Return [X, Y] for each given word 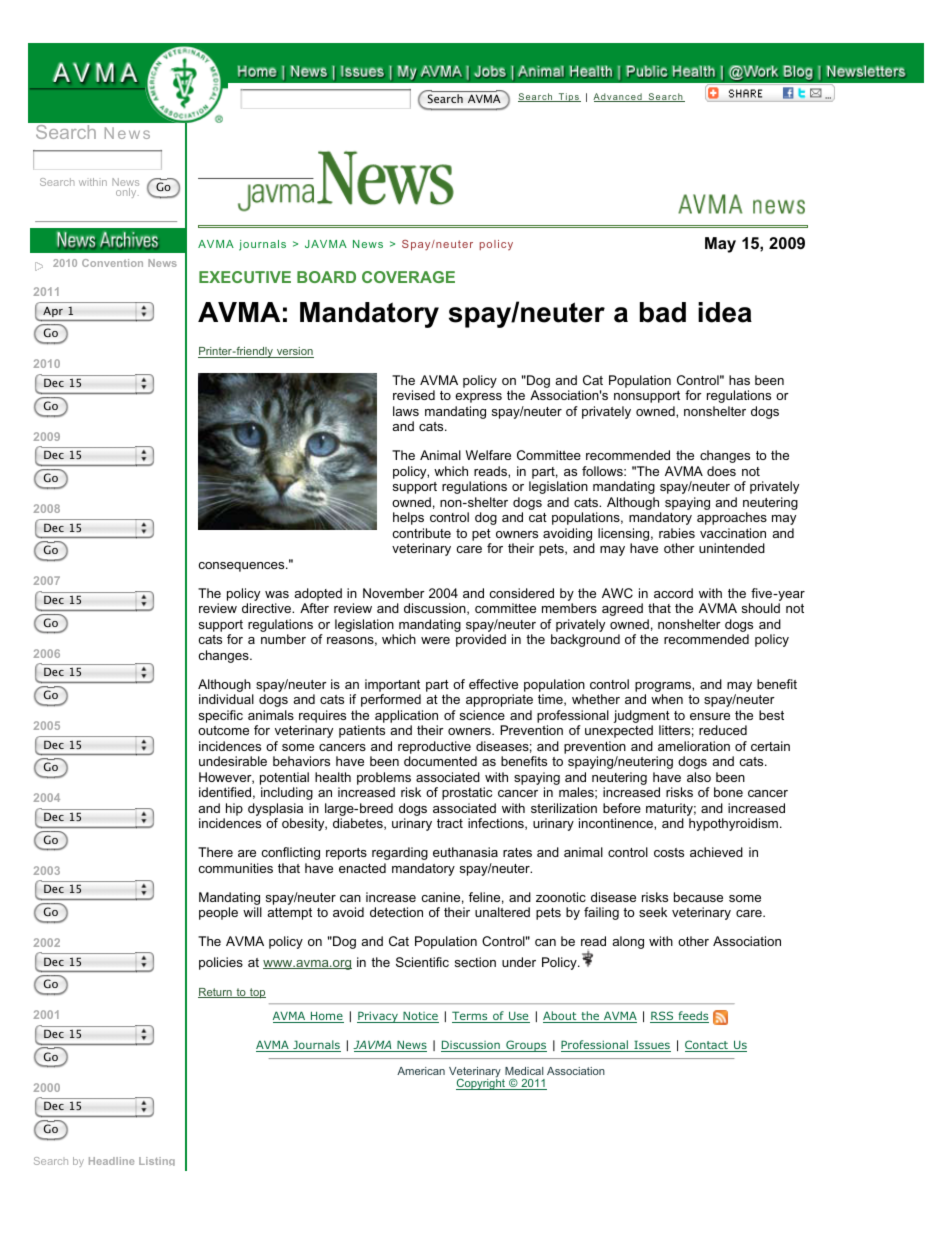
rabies [677, 533]
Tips [568, 97]
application [406, 716]
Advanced [618, 97]
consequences [242, 567]
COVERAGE [408, 277]
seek [653, 912]
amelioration [694, 746]
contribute [421, 533]
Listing [157, 1161]
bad [663, 312]
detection [396, 912]
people [218, 913]
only [127, 193]
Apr [53, 312]
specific [221, 716]
